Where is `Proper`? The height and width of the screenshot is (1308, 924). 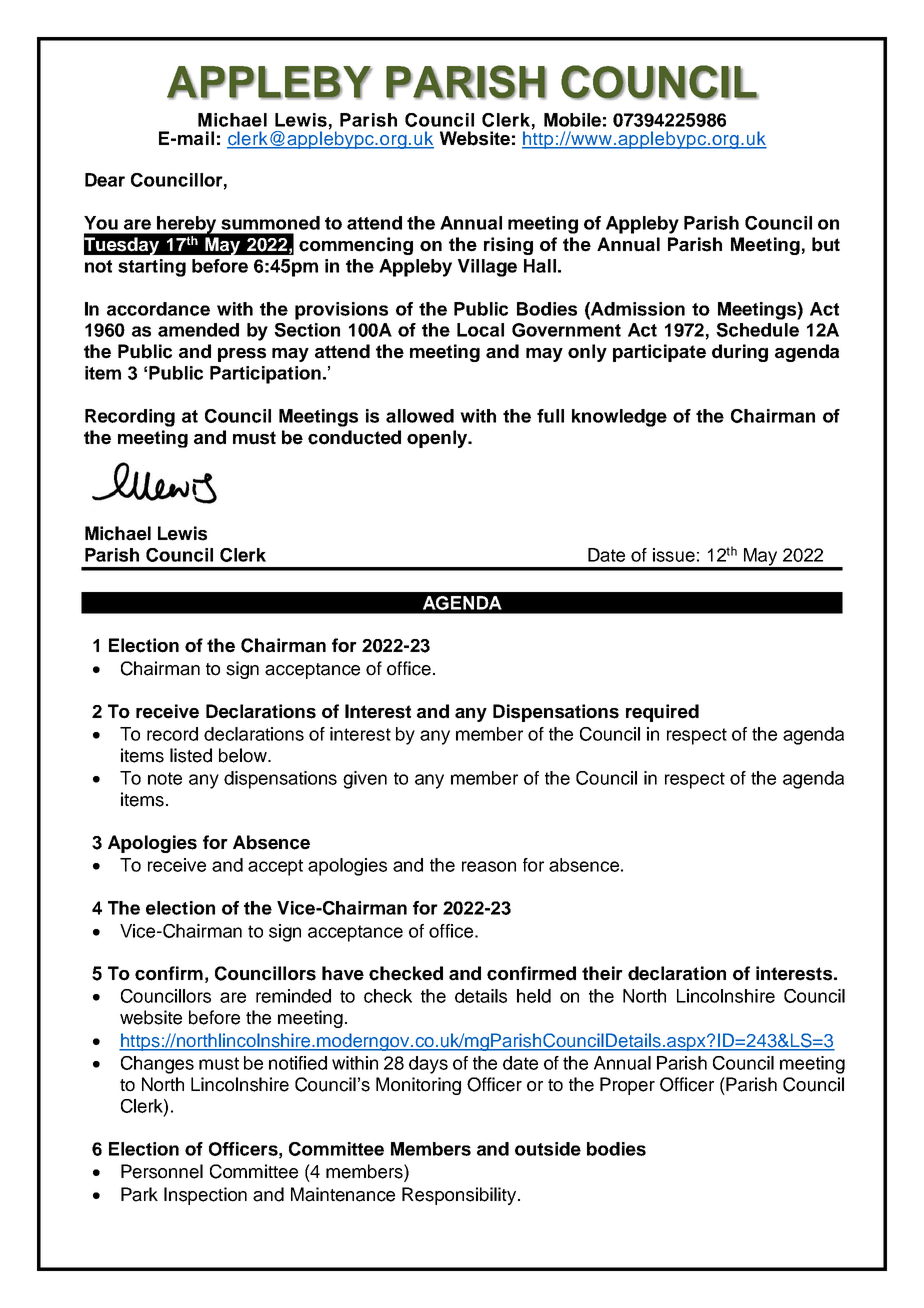
Proper is located at coordinates (627, 1086).
